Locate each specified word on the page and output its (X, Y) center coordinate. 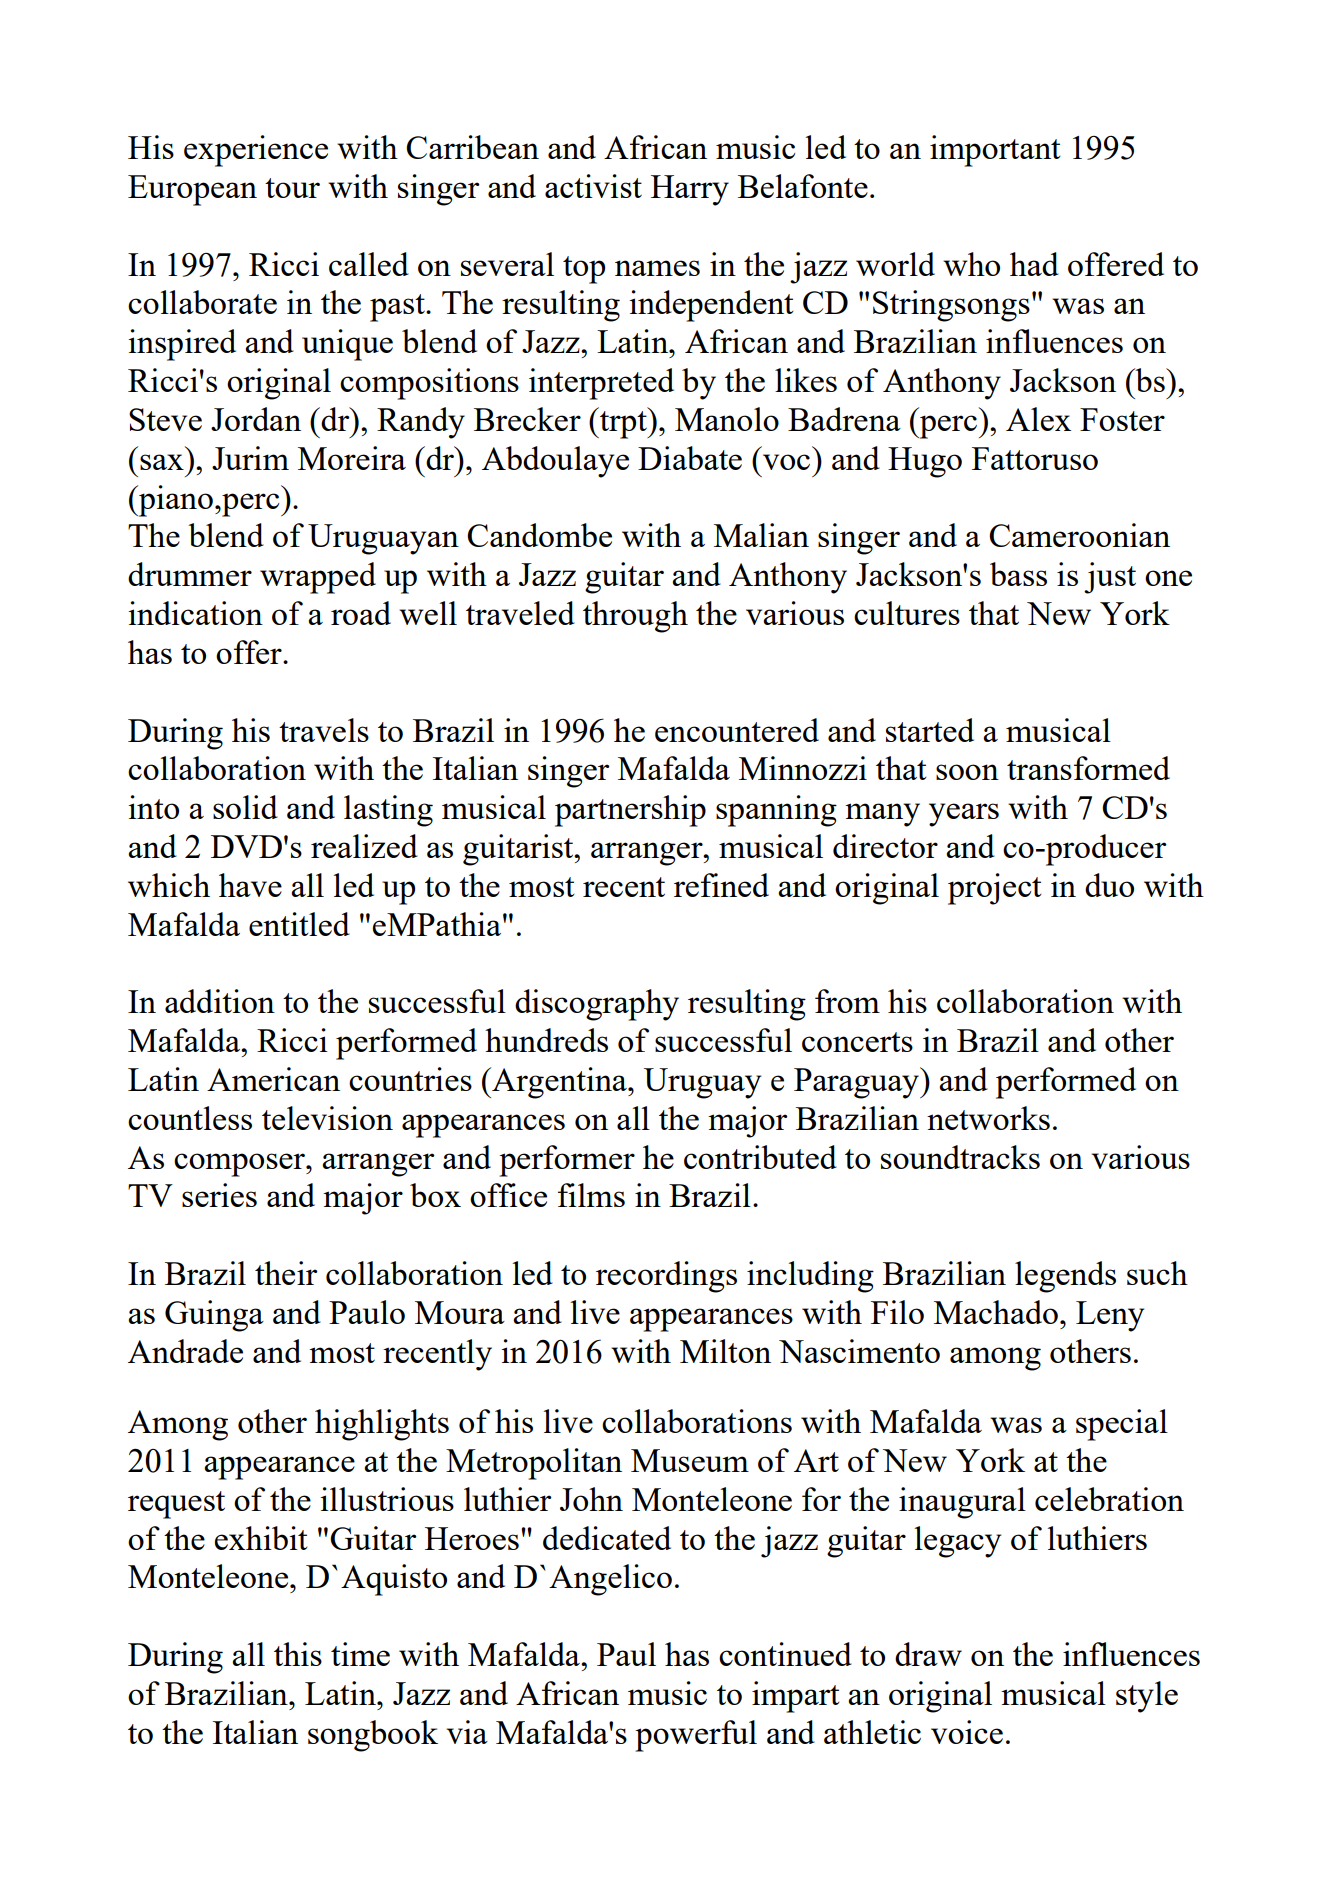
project (995, 889)
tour (292, 188)
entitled (299, 924)
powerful (696, 1736)
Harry (690, 190)
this (298, 1654)
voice (967, 1732)
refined (721, 885)
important (995, 151)
